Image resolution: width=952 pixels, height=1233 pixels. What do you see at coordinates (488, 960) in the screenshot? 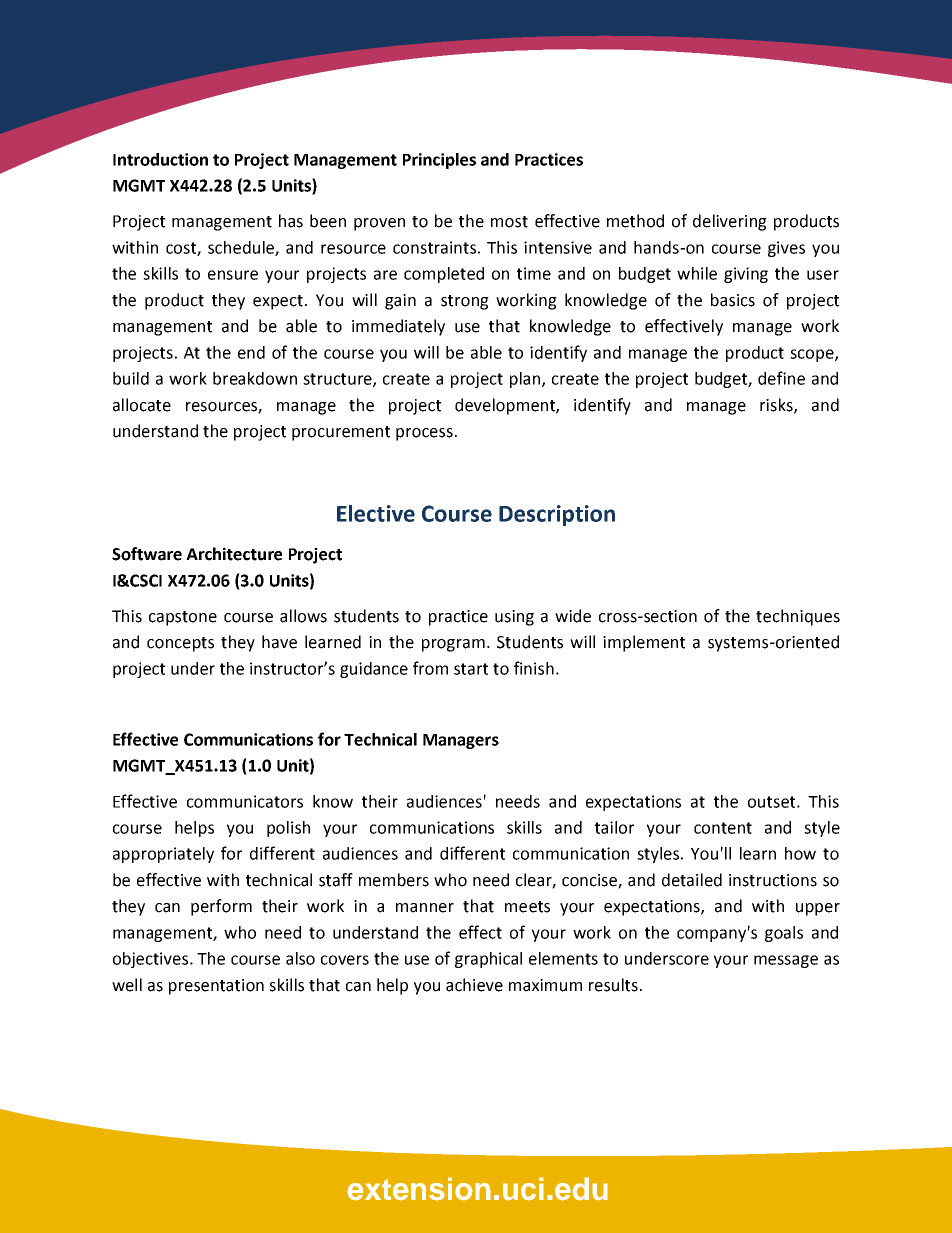
I see `graphical` at bounding box center [488, 960].
